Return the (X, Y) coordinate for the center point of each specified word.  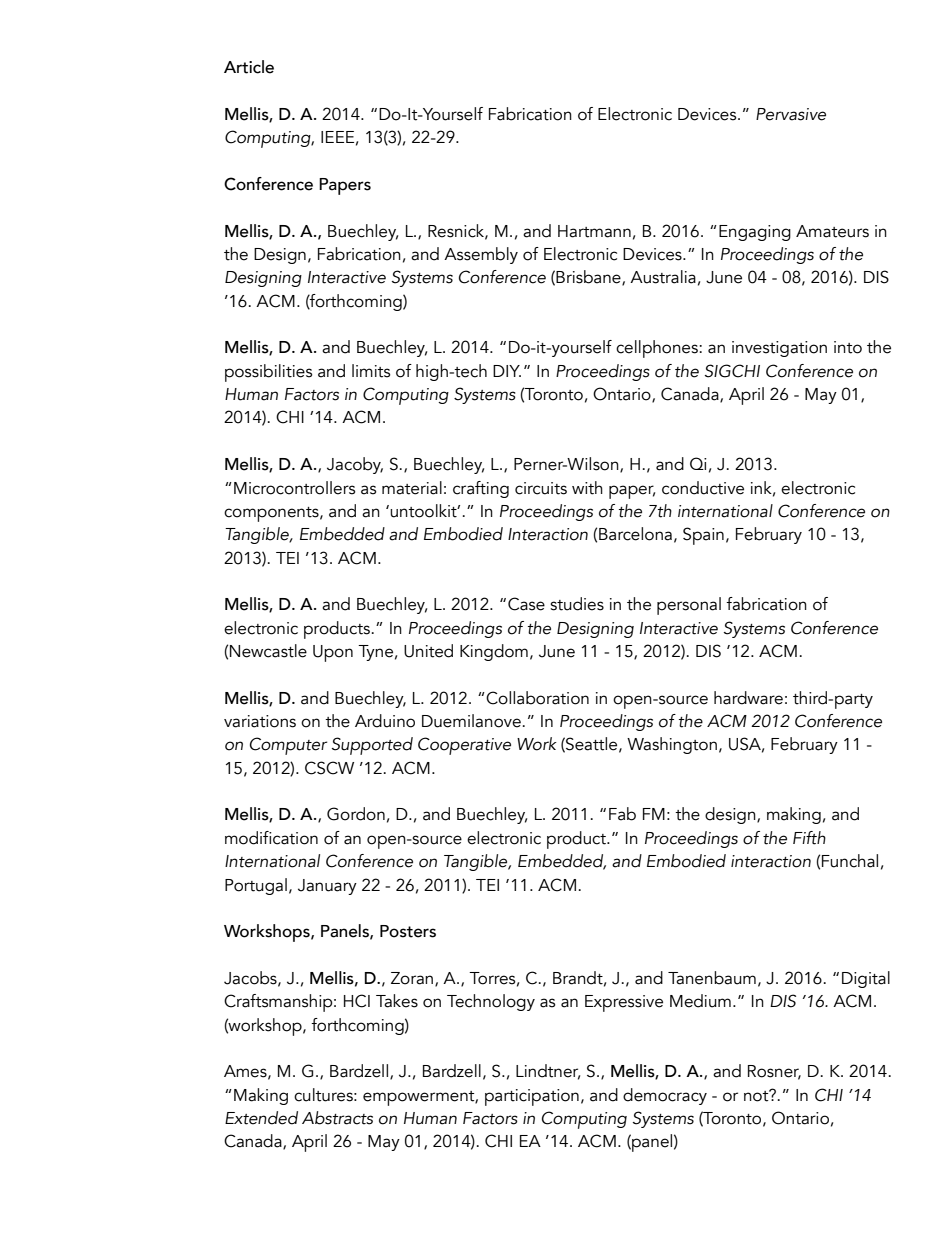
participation (532, 1097)
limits (371, 371)
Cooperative (464, 746)
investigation (779, 349)
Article (249, 67)
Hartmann (594, 231)
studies (577, 604)
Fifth (809, 838)
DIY (507, 371)
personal (689, 606)
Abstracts (337, 1118)
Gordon (356, 814)
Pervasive (791, 114)
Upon (333, 653)
